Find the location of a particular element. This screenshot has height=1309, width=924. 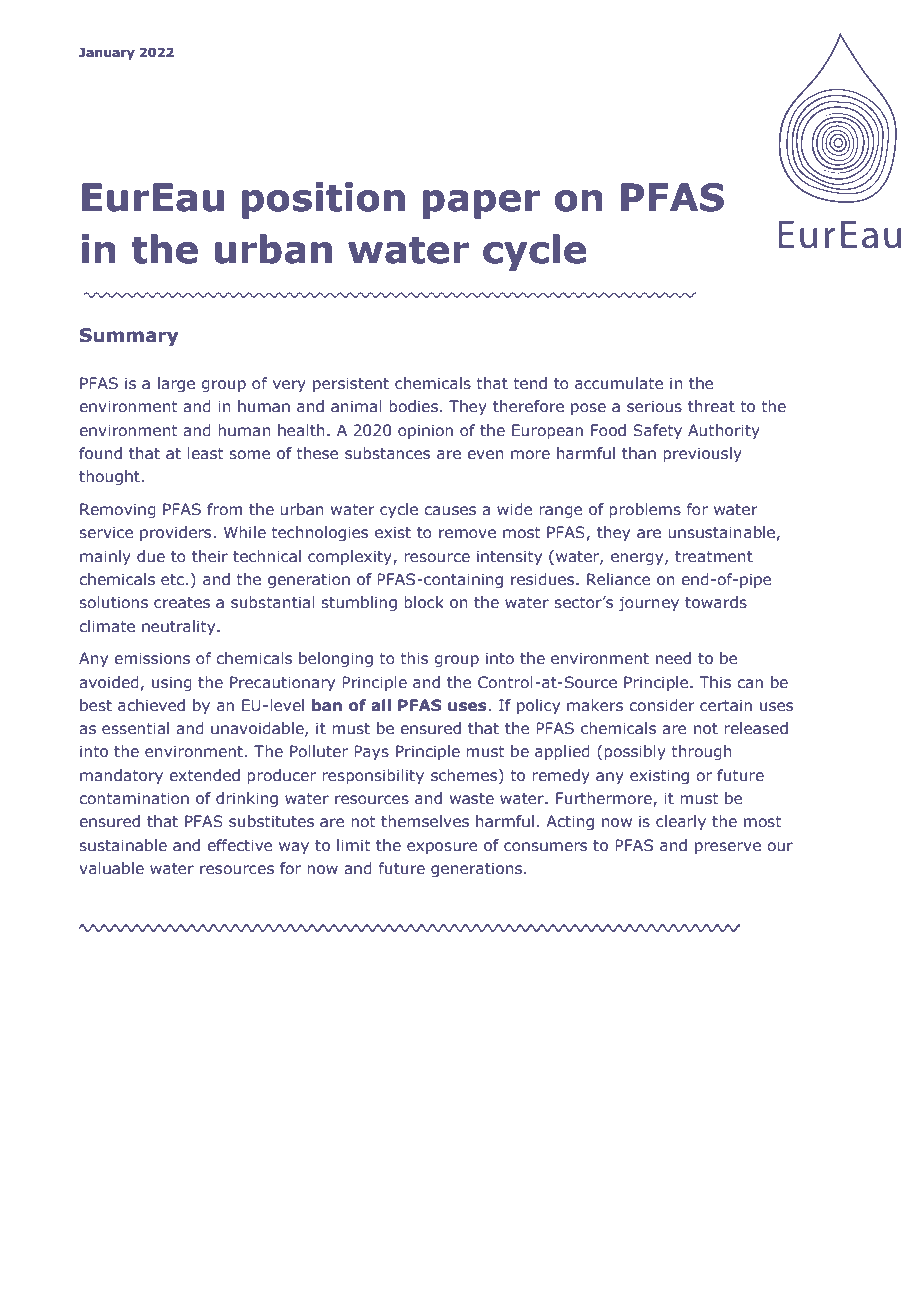

paper is located at coordinates (481, 204).
